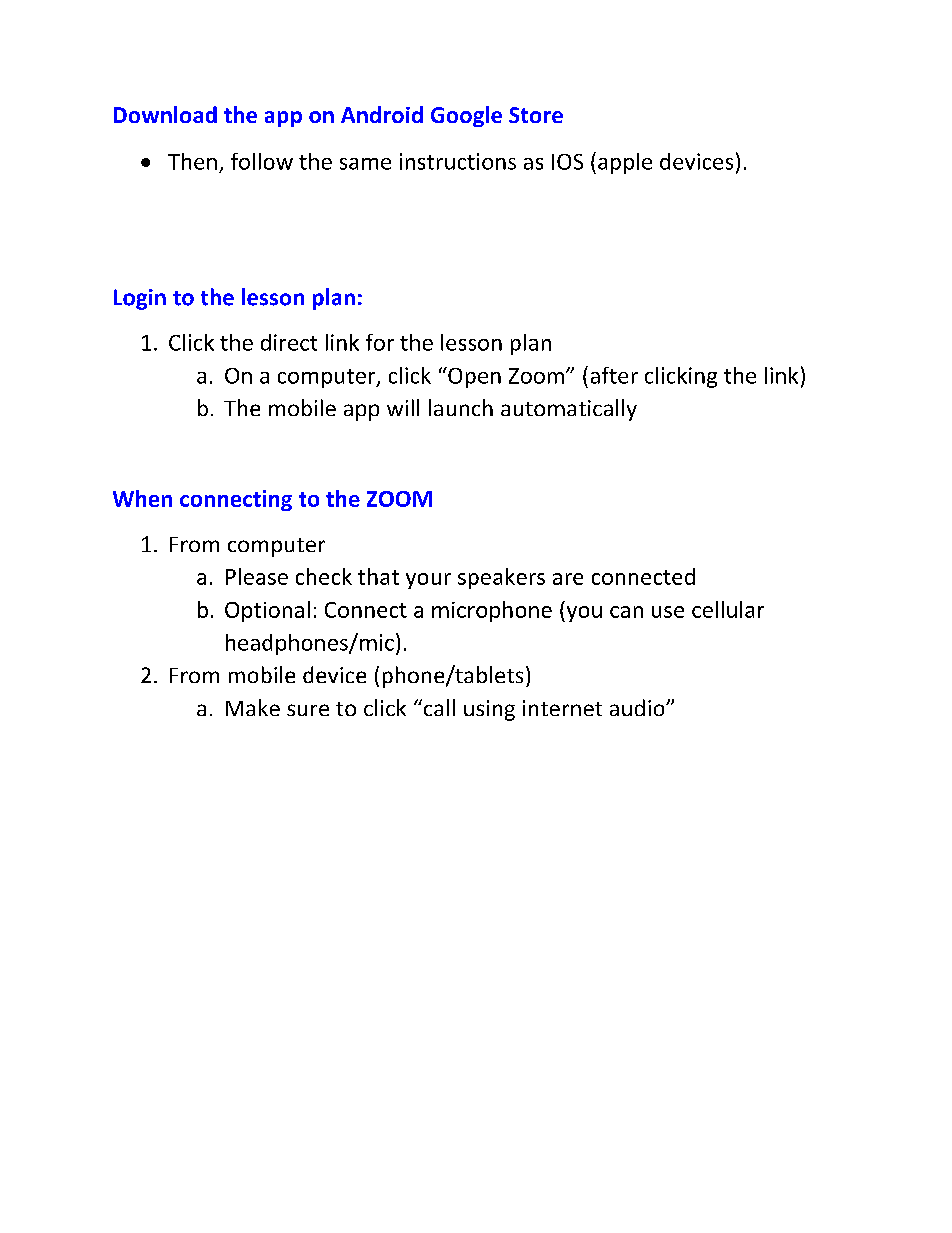  Describe the element at coordinates (140, 299) in the screenshot. I see `Login` at that location.
